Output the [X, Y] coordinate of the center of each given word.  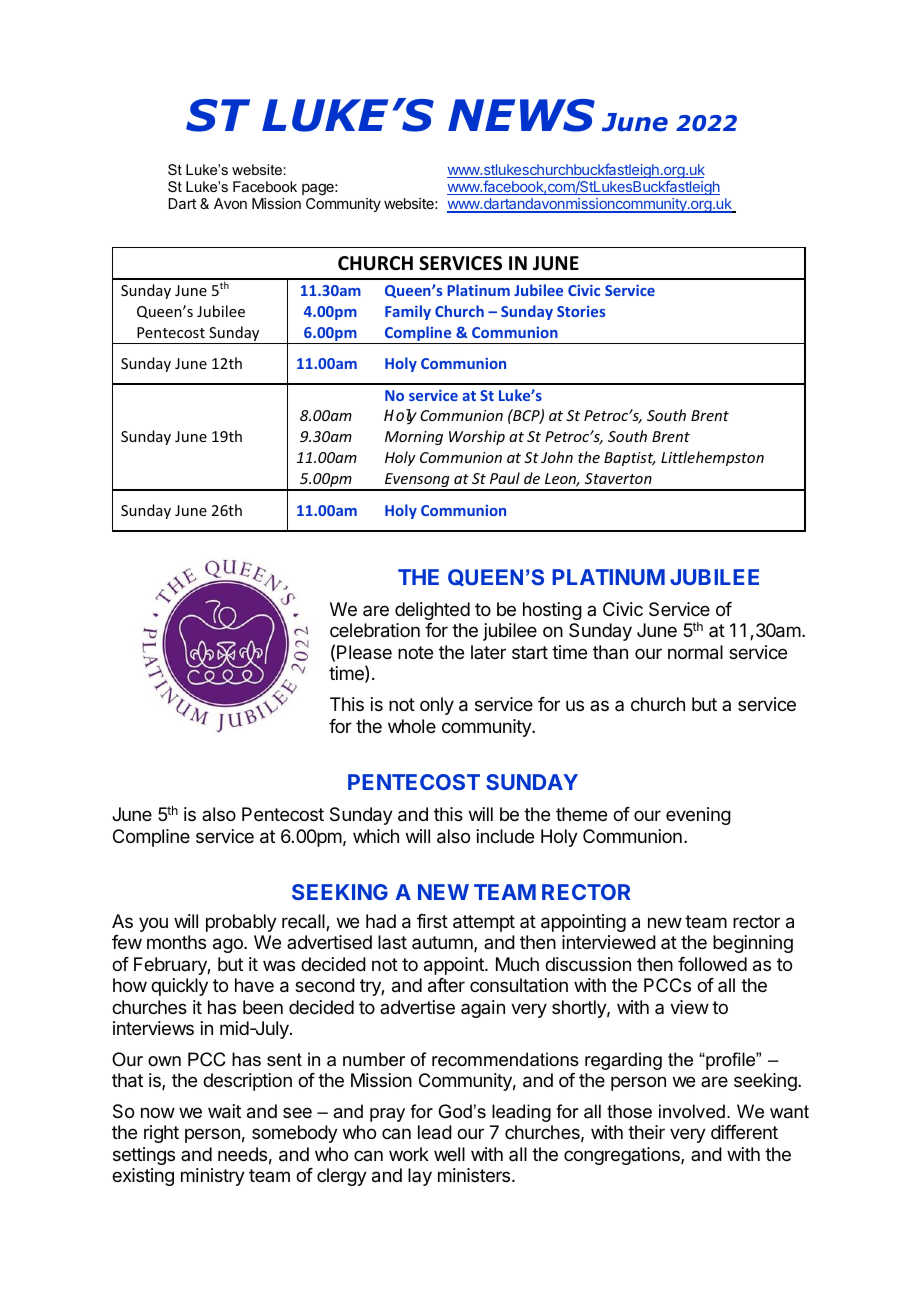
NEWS [521, 115]
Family [408, 312]
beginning [753, 944]
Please [364, 652]
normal [695, 652]
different [744, 1132]
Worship [477, 437]
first [432, 921]
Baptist [630, 459]
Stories [581, 311]
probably [241, 923]
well [449, 1154]
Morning [414, 438]
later [488, 652]
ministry [213, 1177]
